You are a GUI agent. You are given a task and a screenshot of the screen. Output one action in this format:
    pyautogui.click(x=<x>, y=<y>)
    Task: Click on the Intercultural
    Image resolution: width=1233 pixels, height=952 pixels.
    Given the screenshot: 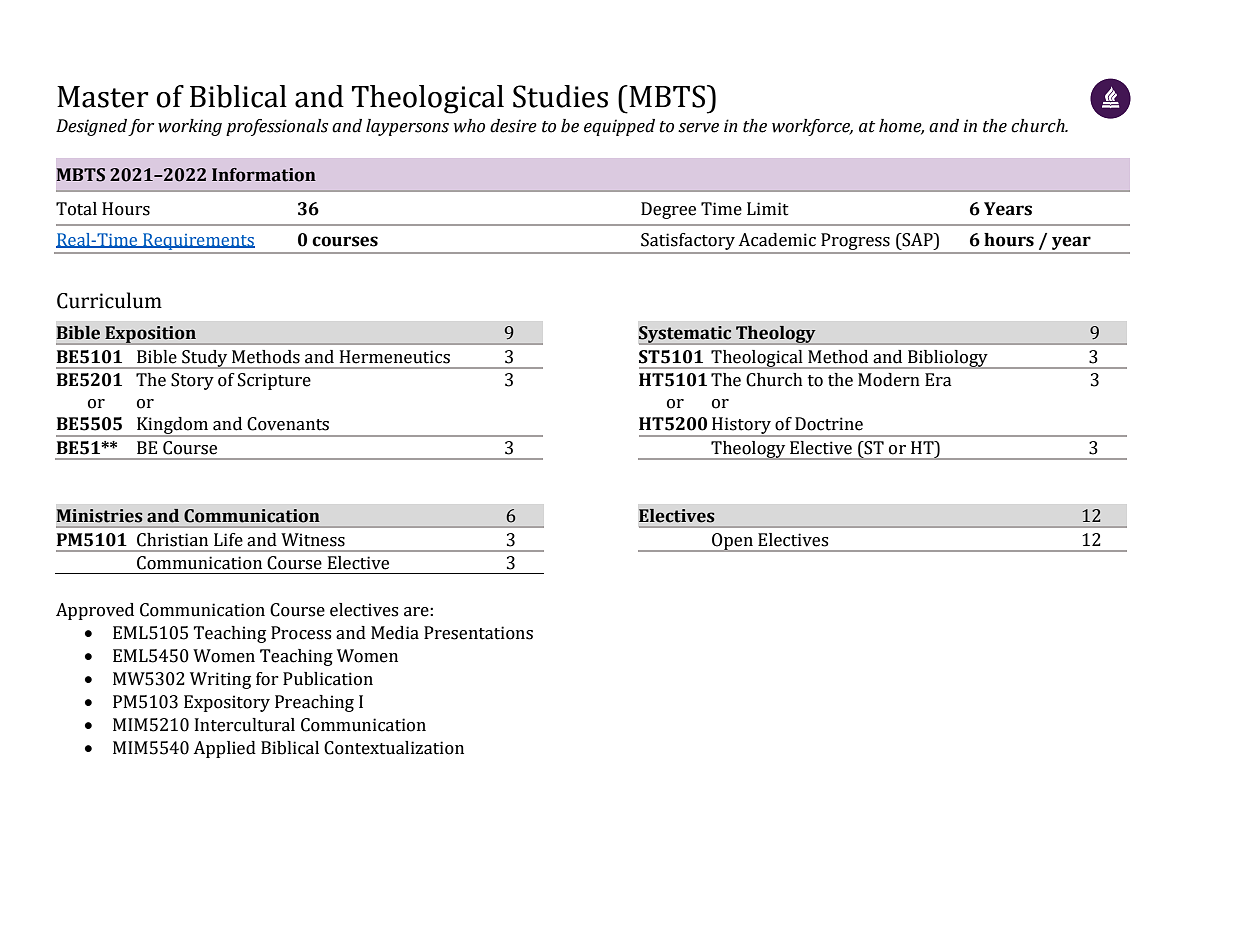 What is the action you would take?
    pyautogui.click(x=245, y=725)
